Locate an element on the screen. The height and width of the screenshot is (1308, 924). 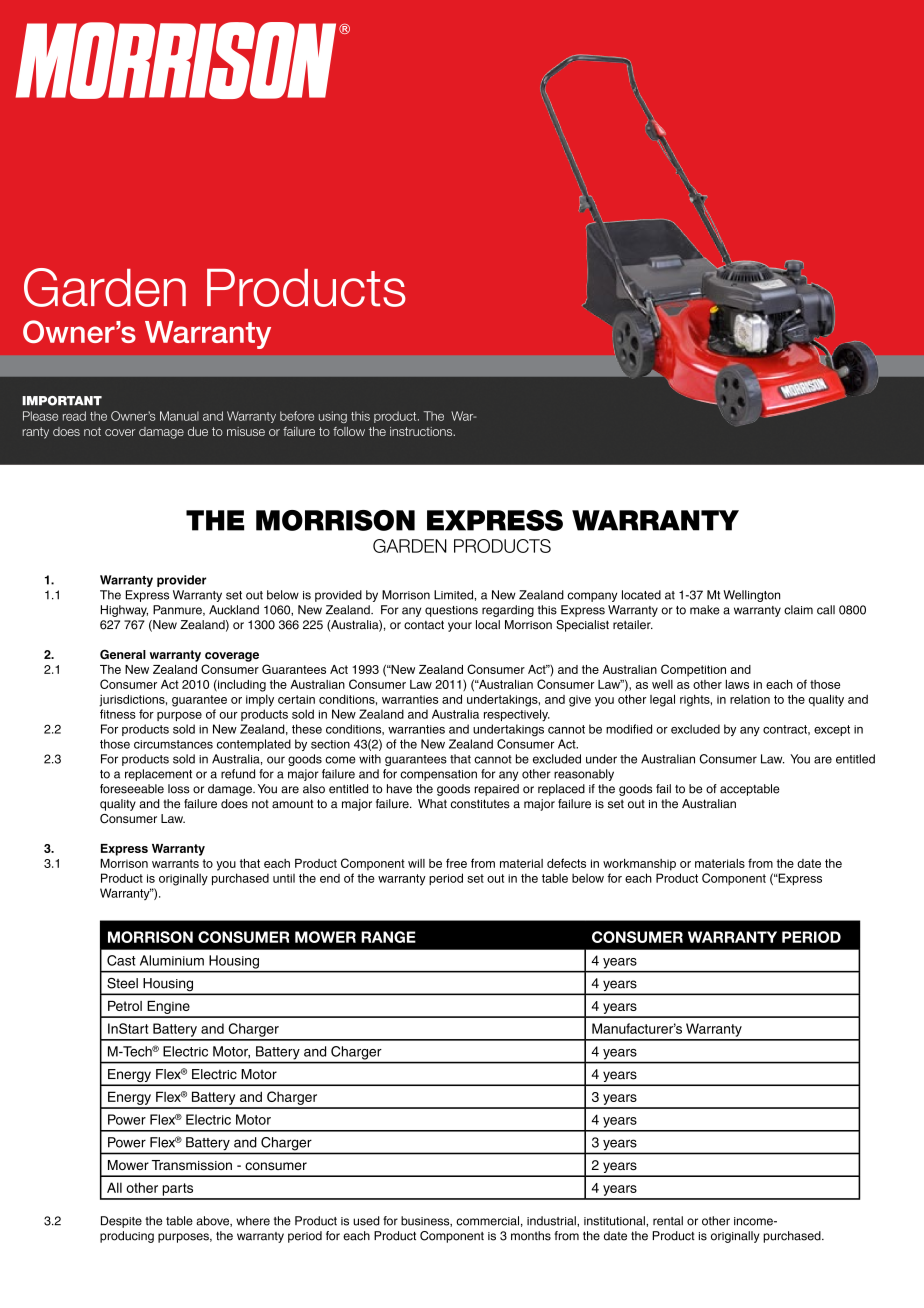
instructions is located at coordinates (422, 431).
